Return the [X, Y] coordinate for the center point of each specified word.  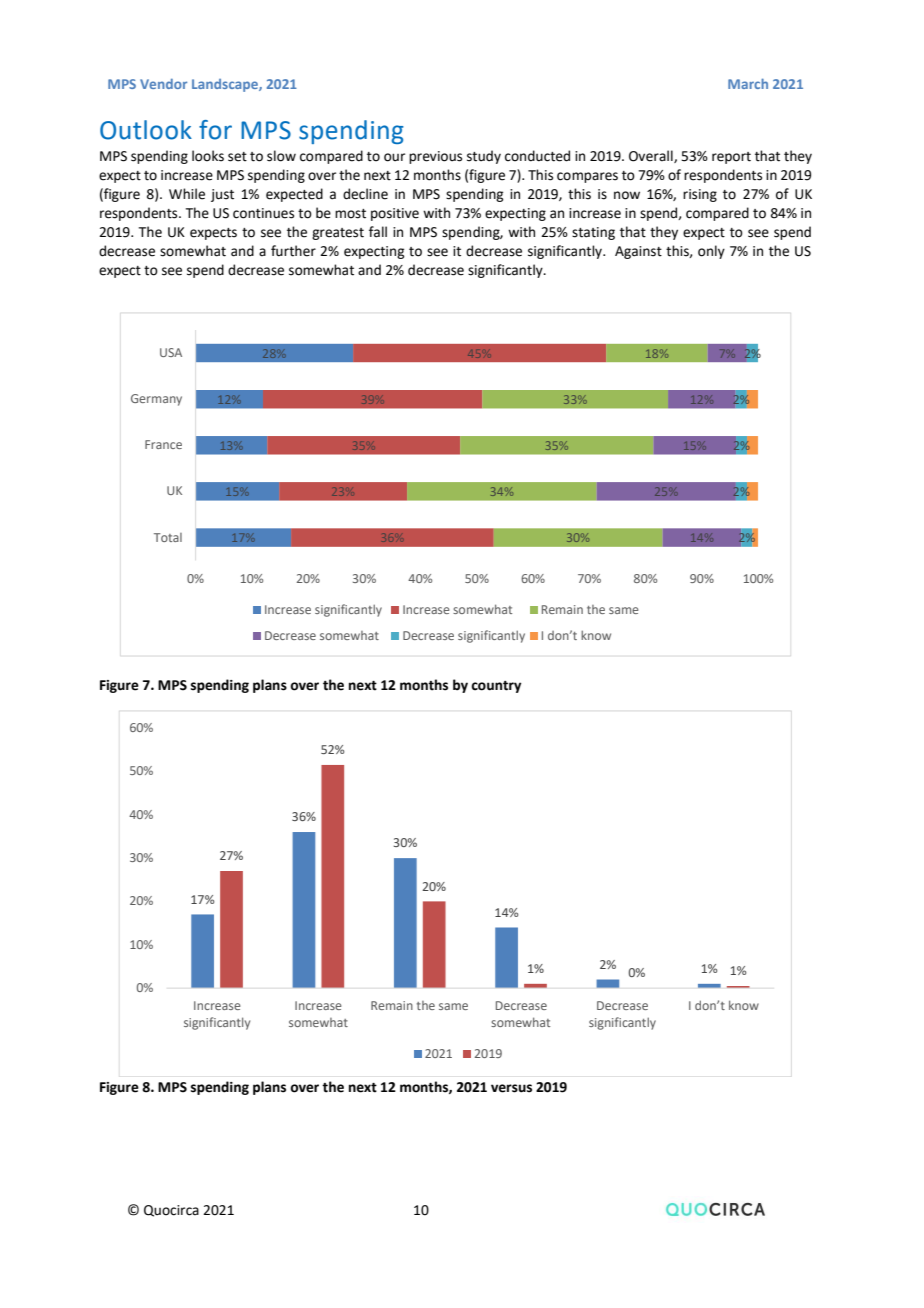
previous [435, 157]
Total [168, 537]
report [731, 158]
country [496, 687]
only [711, 252]
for [215, 130]
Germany [156, 400]
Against [638, 252]
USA [171, 352]
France [163, 444]
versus [511, 1088]
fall [378, 232]
